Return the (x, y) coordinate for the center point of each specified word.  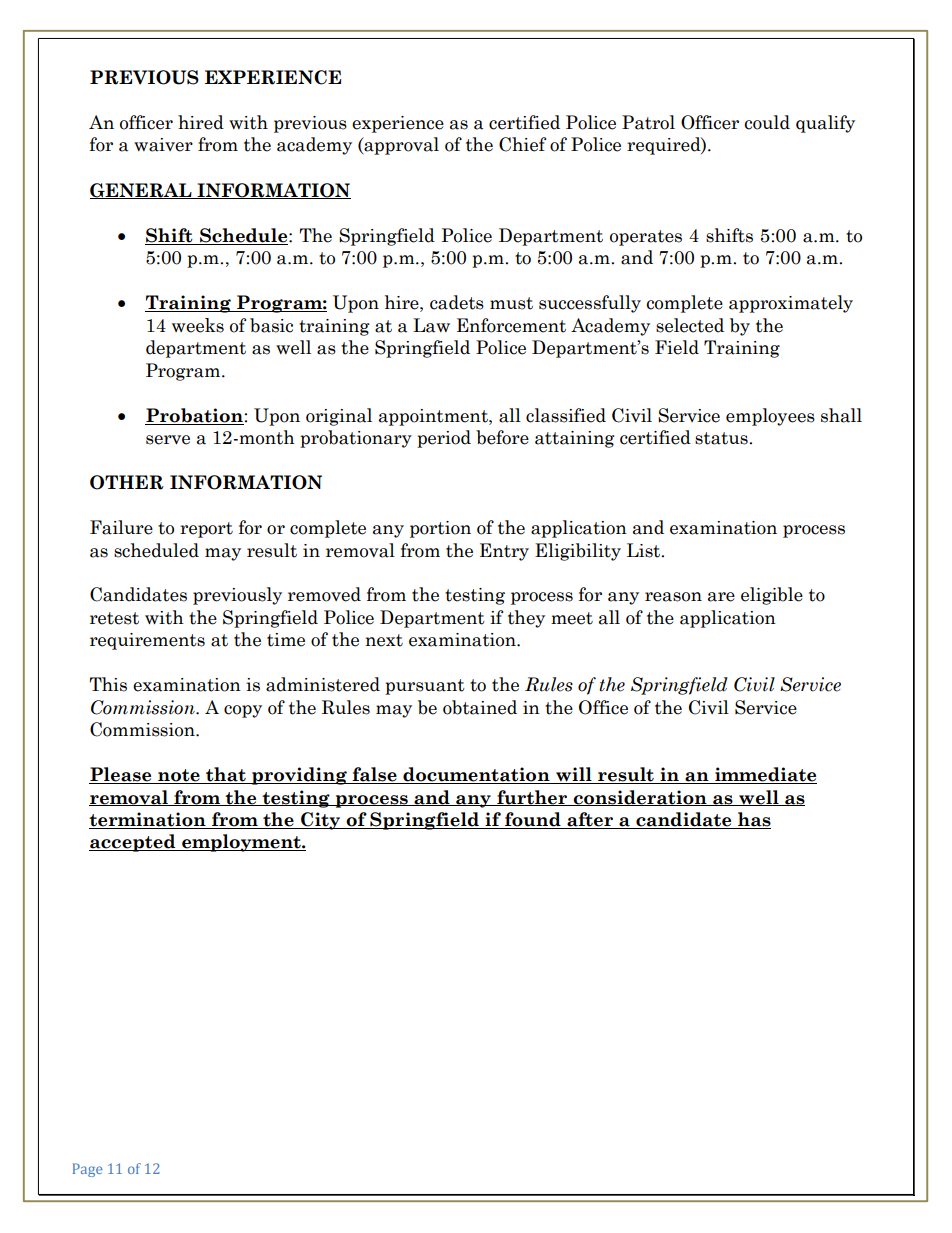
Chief (522, 144)
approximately (791, 304)
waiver (163, 145)
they (526, 619)
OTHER (127, 482)
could (767, 122)
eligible (772, 596)
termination (148, 820)
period (444, 439)
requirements (147, 641)
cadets (457, 302)
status (722, 438)
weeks (198, 325)
